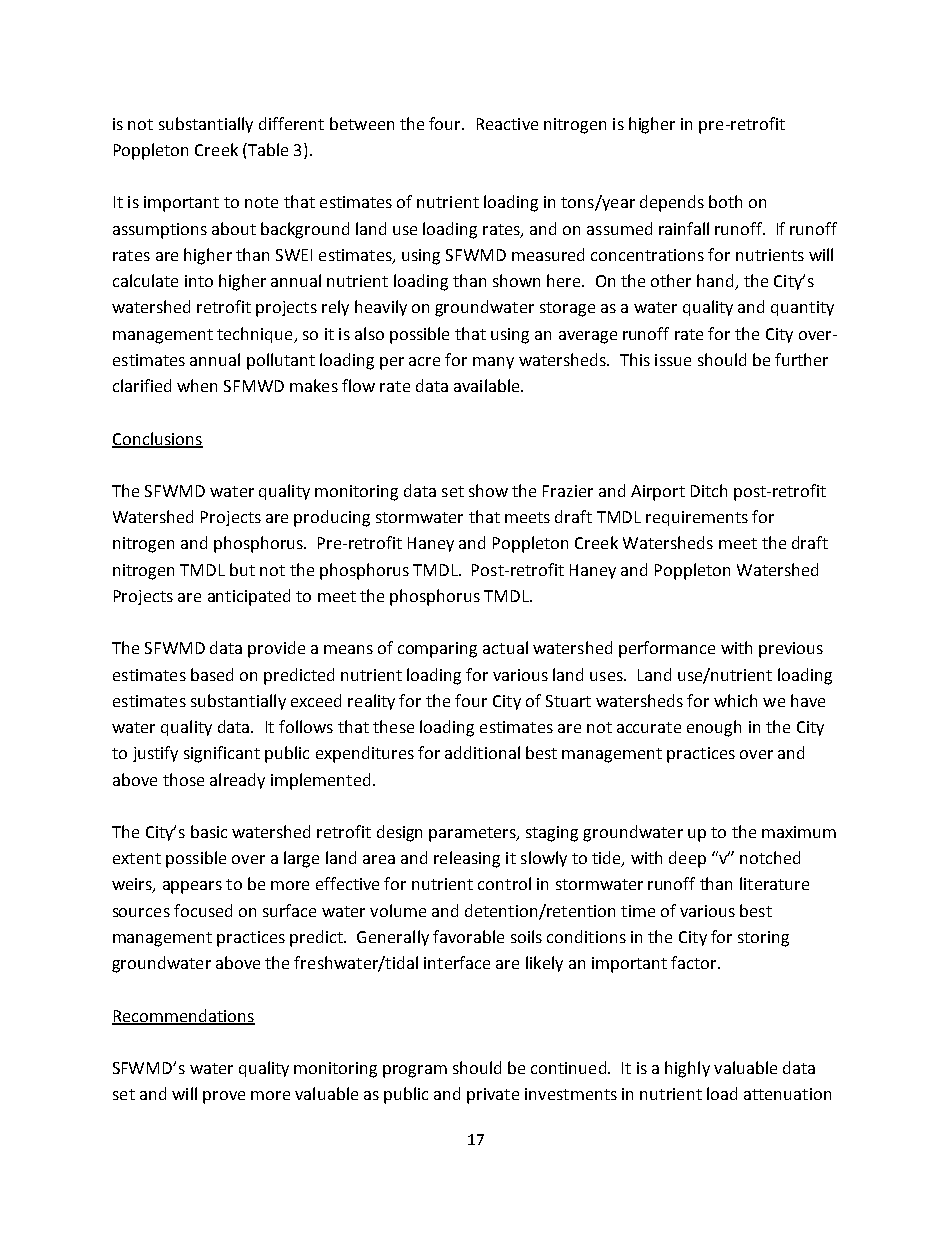 This screenshot has width=952, height=1233. What do you see at coordinates (157, 439) in the screenshot?
I see `Conclusions` at bounding box center [157, 439].
